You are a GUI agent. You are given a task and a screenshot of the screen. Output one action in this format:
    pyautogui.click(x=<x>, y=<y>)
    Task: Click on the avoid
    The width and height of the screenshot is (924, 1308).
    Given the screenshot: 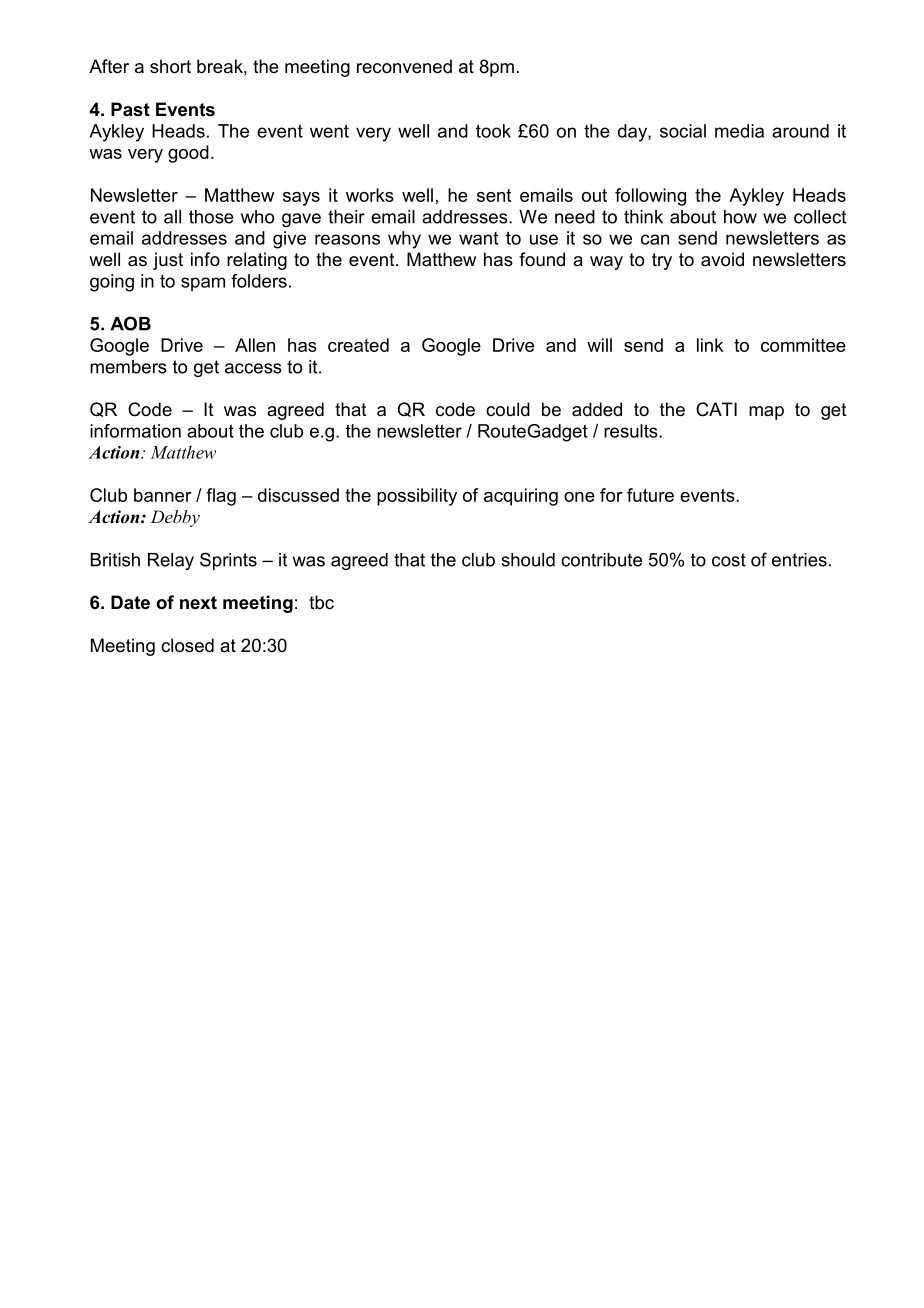 What is the action you would take?
    pyautogui.click(x=722, y=259)
